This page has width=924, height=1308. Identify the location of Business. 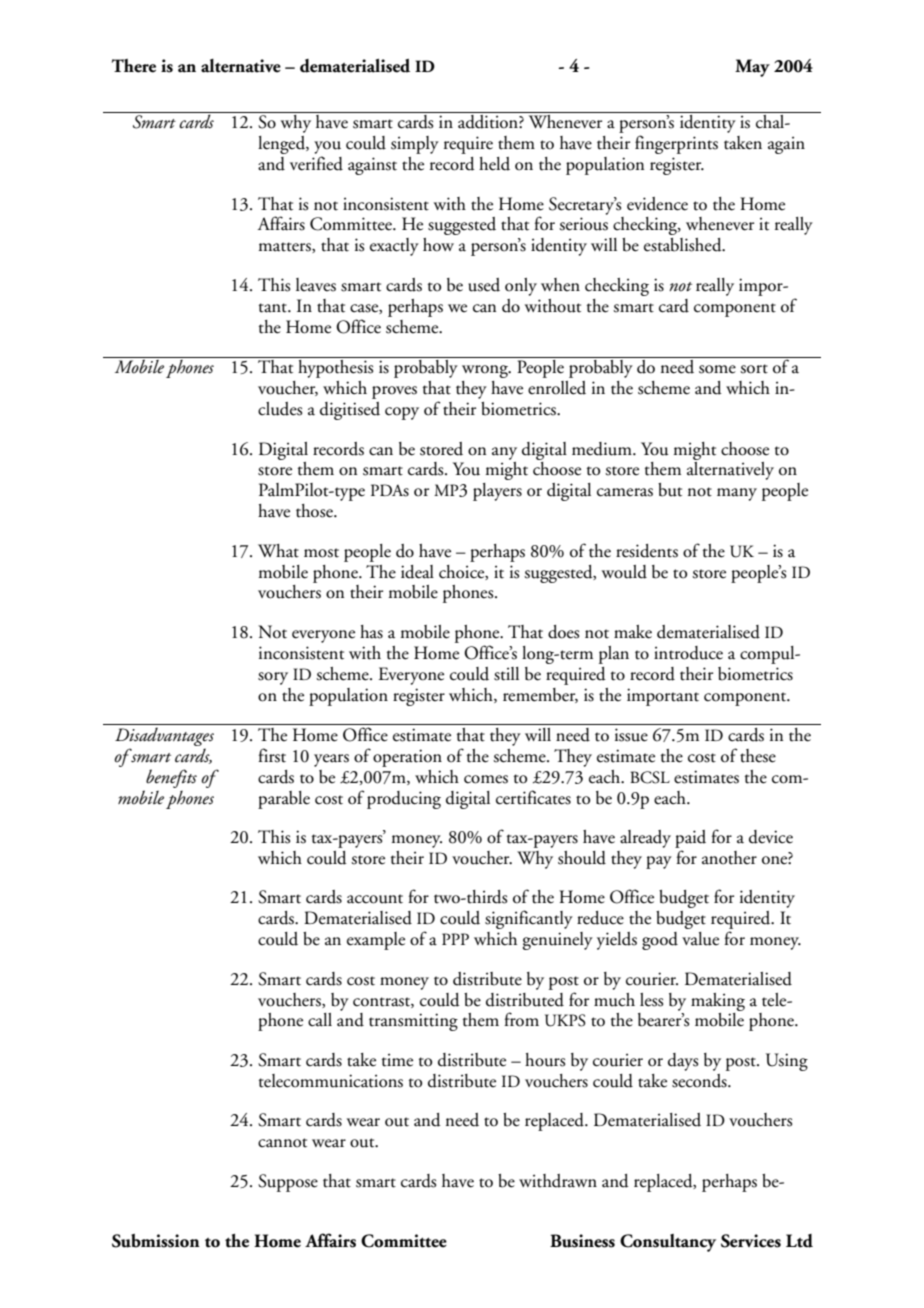
(582, 1241).
